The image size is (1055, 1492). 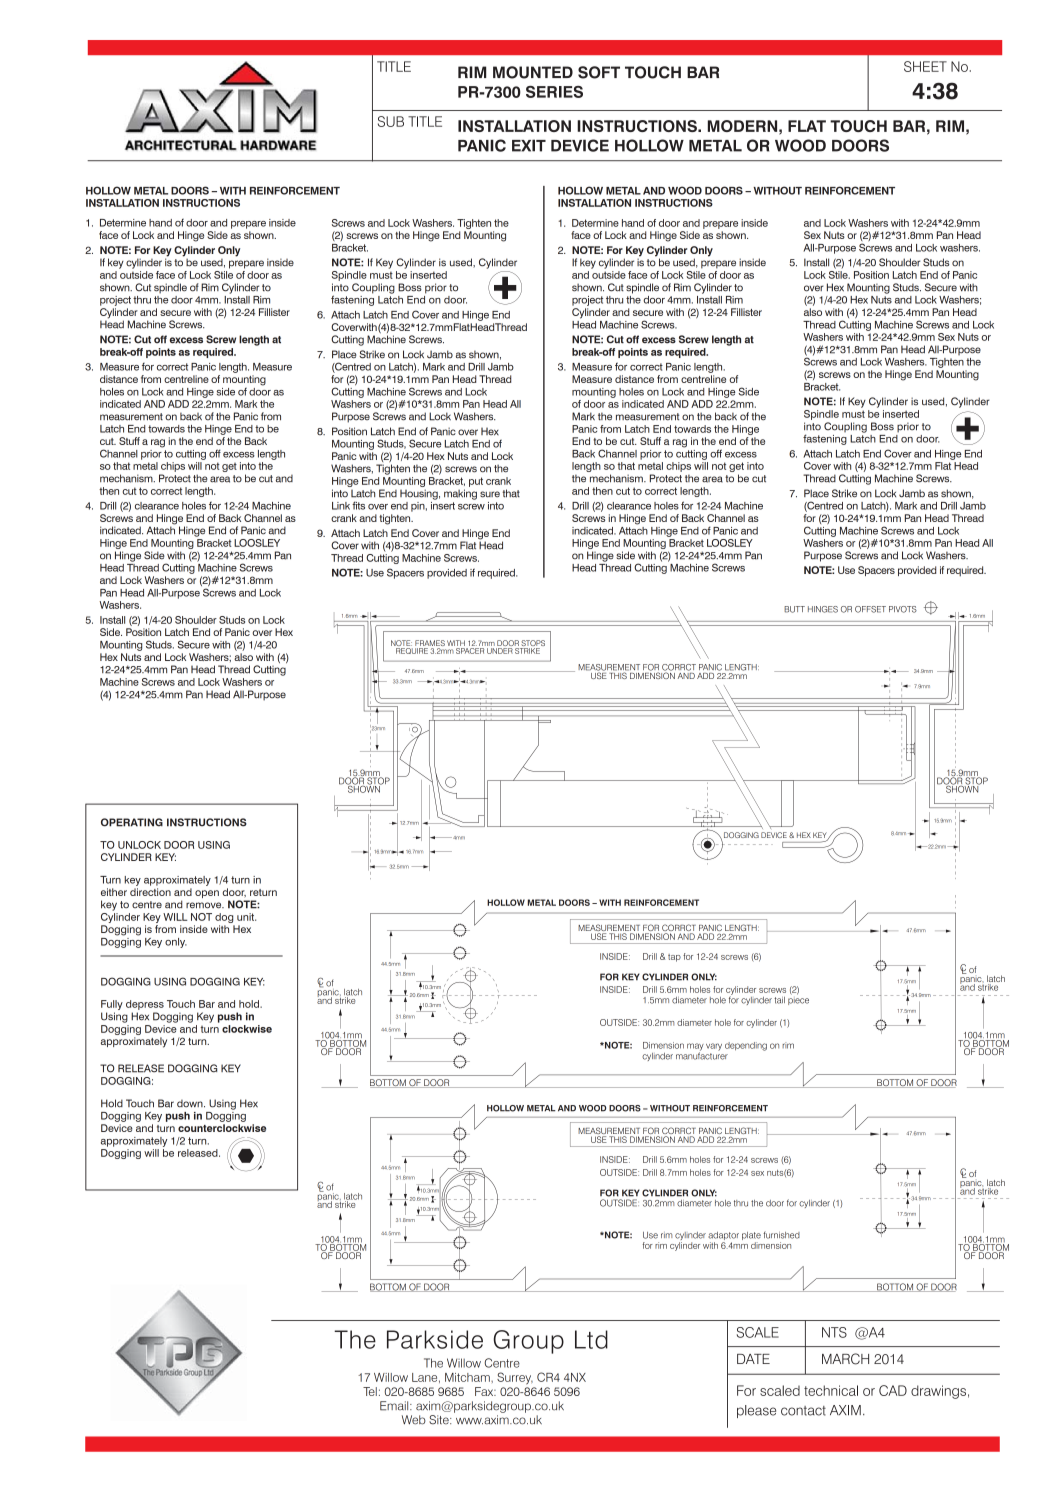 What do you see at coordinates (391, 121) in the image?
I see `SUB` at bounding box center [391, 121].
